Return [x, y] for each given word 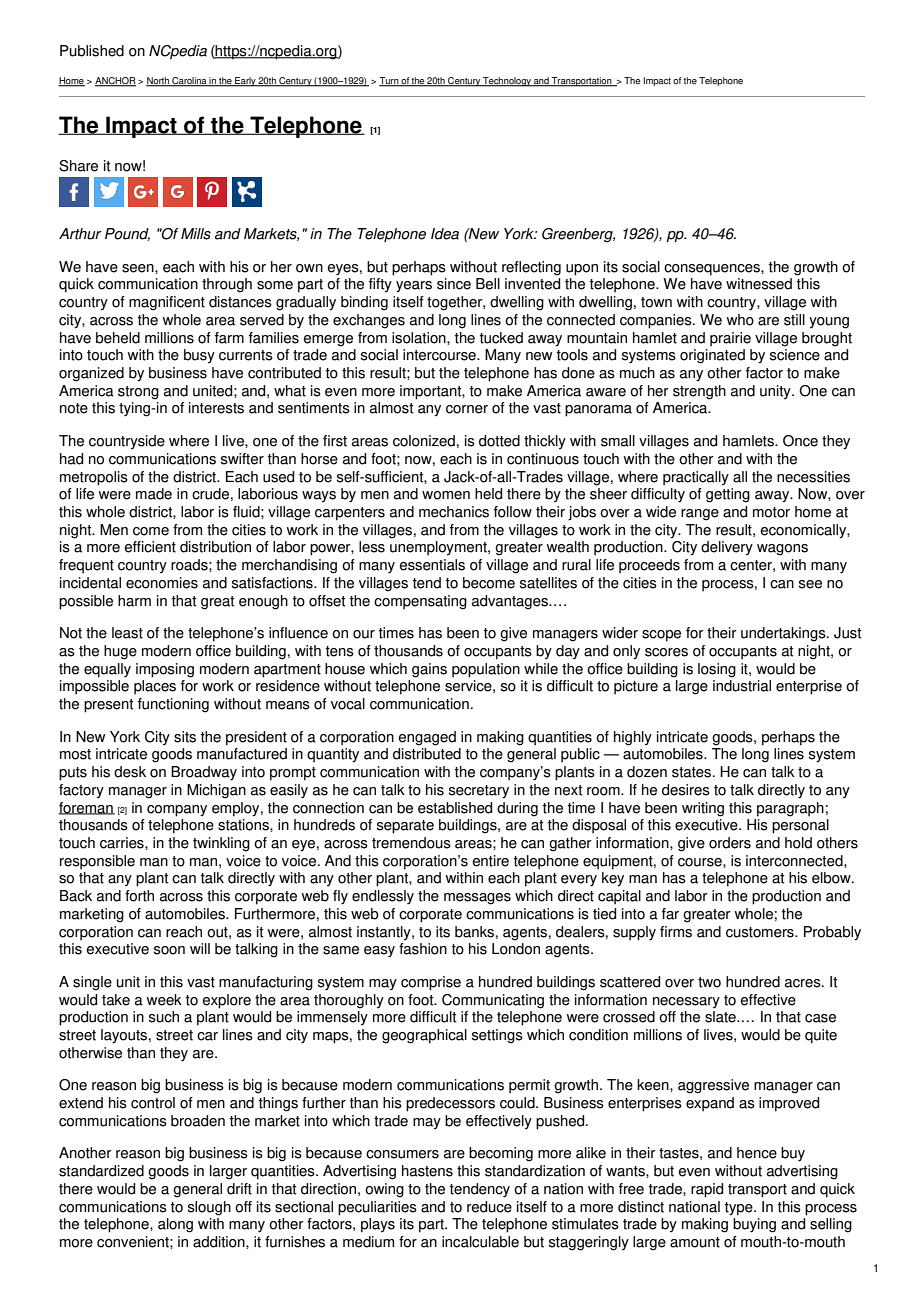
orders [730, 843]
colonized [424, 441]
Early [245, 82]
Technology [507, 82]
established [455, 808]
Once [800, 441]
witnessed [759, 284]
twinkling [221, 844]
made [154, 494]
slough [209, 1208]
